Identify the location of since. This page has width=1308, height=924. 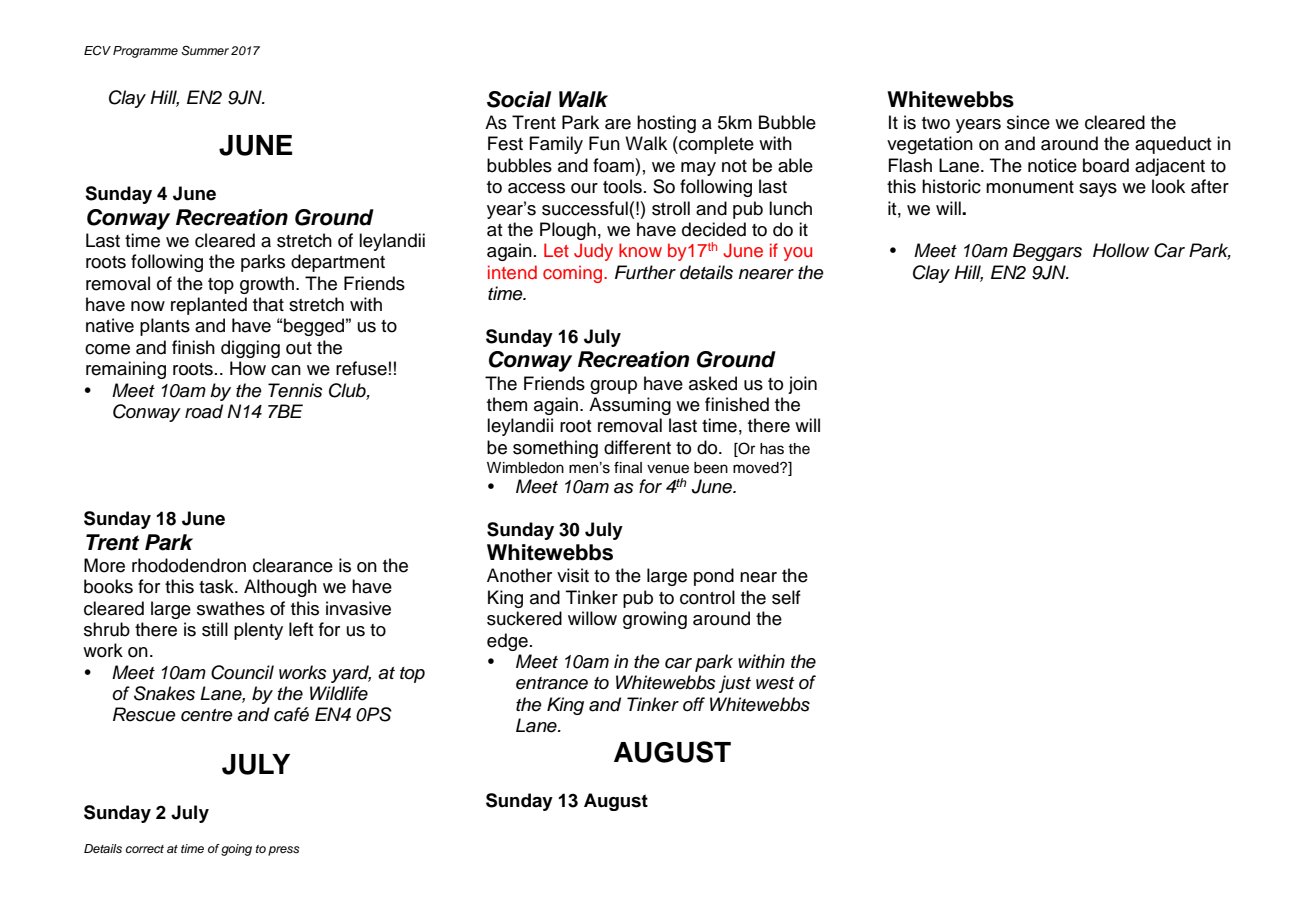
(1028, 122).
